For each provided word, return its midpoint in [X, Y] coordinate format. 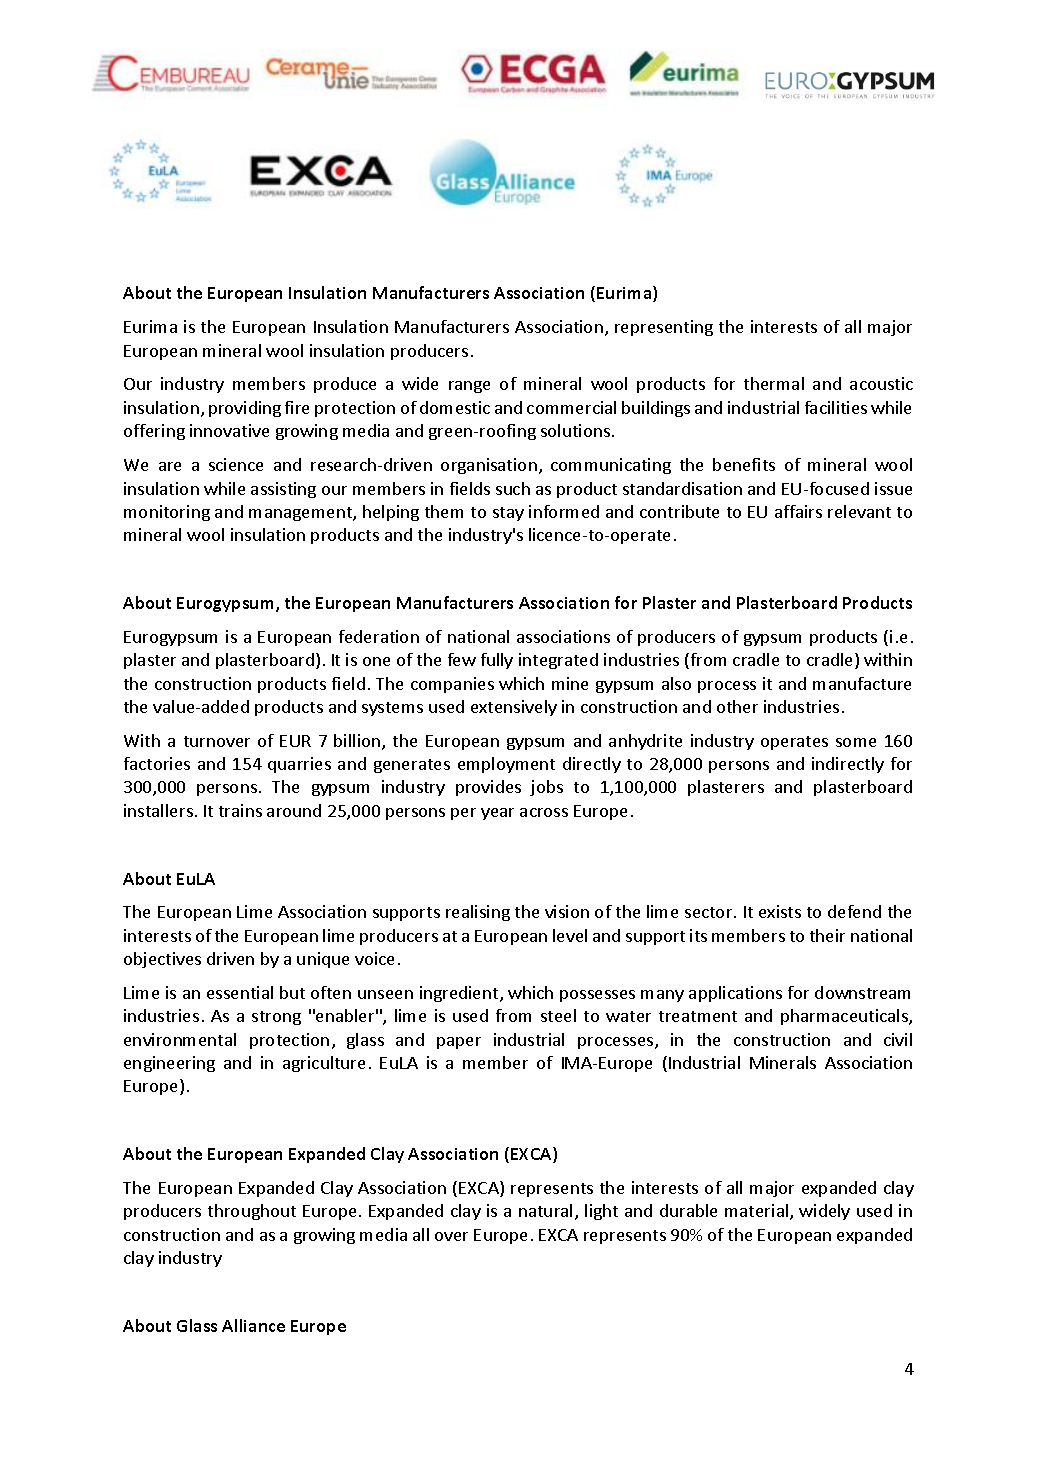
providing [245, 409]
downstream [862, 992]
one [376, 661]
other [737, 706]
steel [558, 1015]
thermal [774, 383]
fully [497, 661]
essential [240, 992]
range [469, 387]
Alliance [253, 1325]
